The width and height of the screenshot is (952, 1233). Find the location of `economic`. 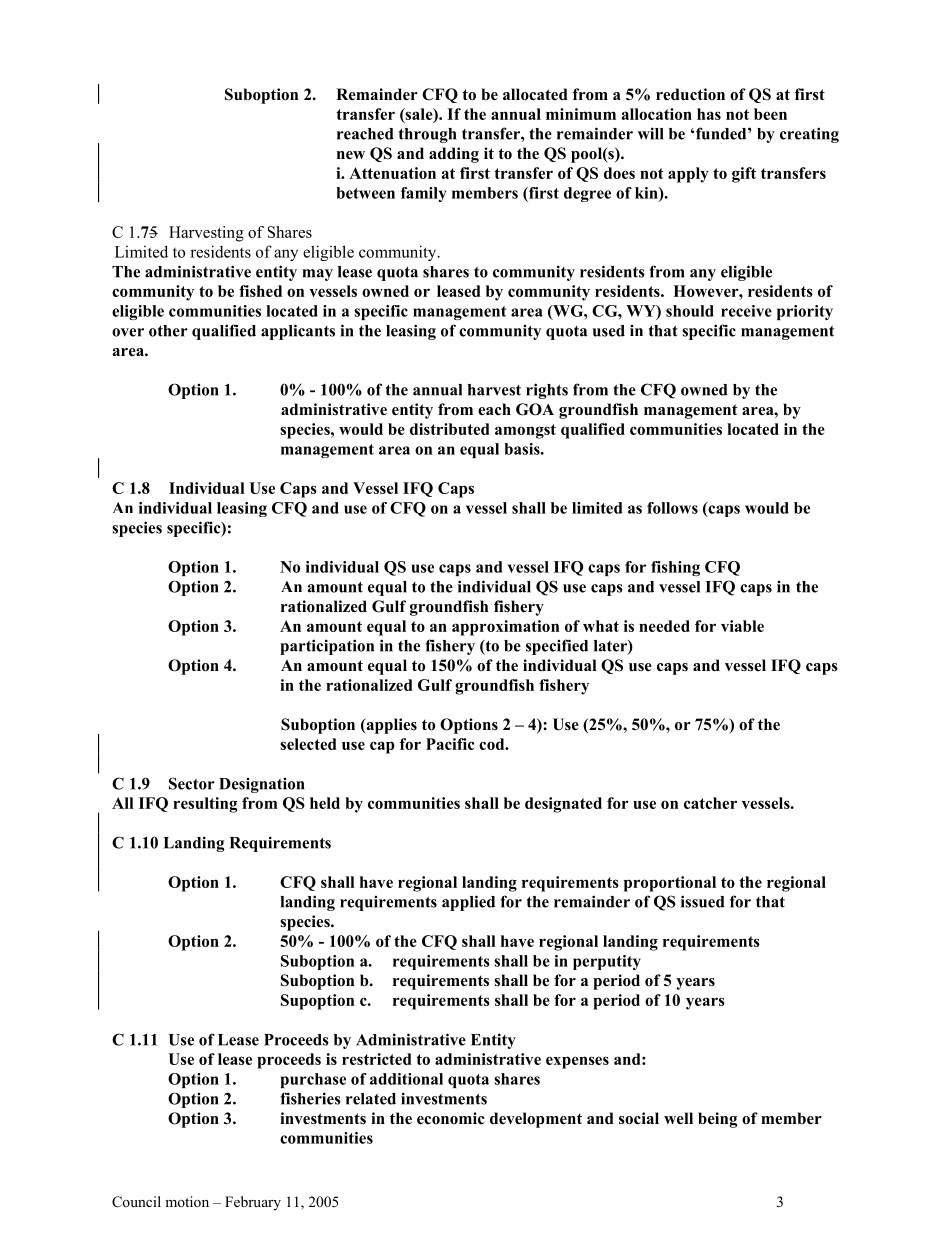

economic is located at coordinates (451, 1118).
